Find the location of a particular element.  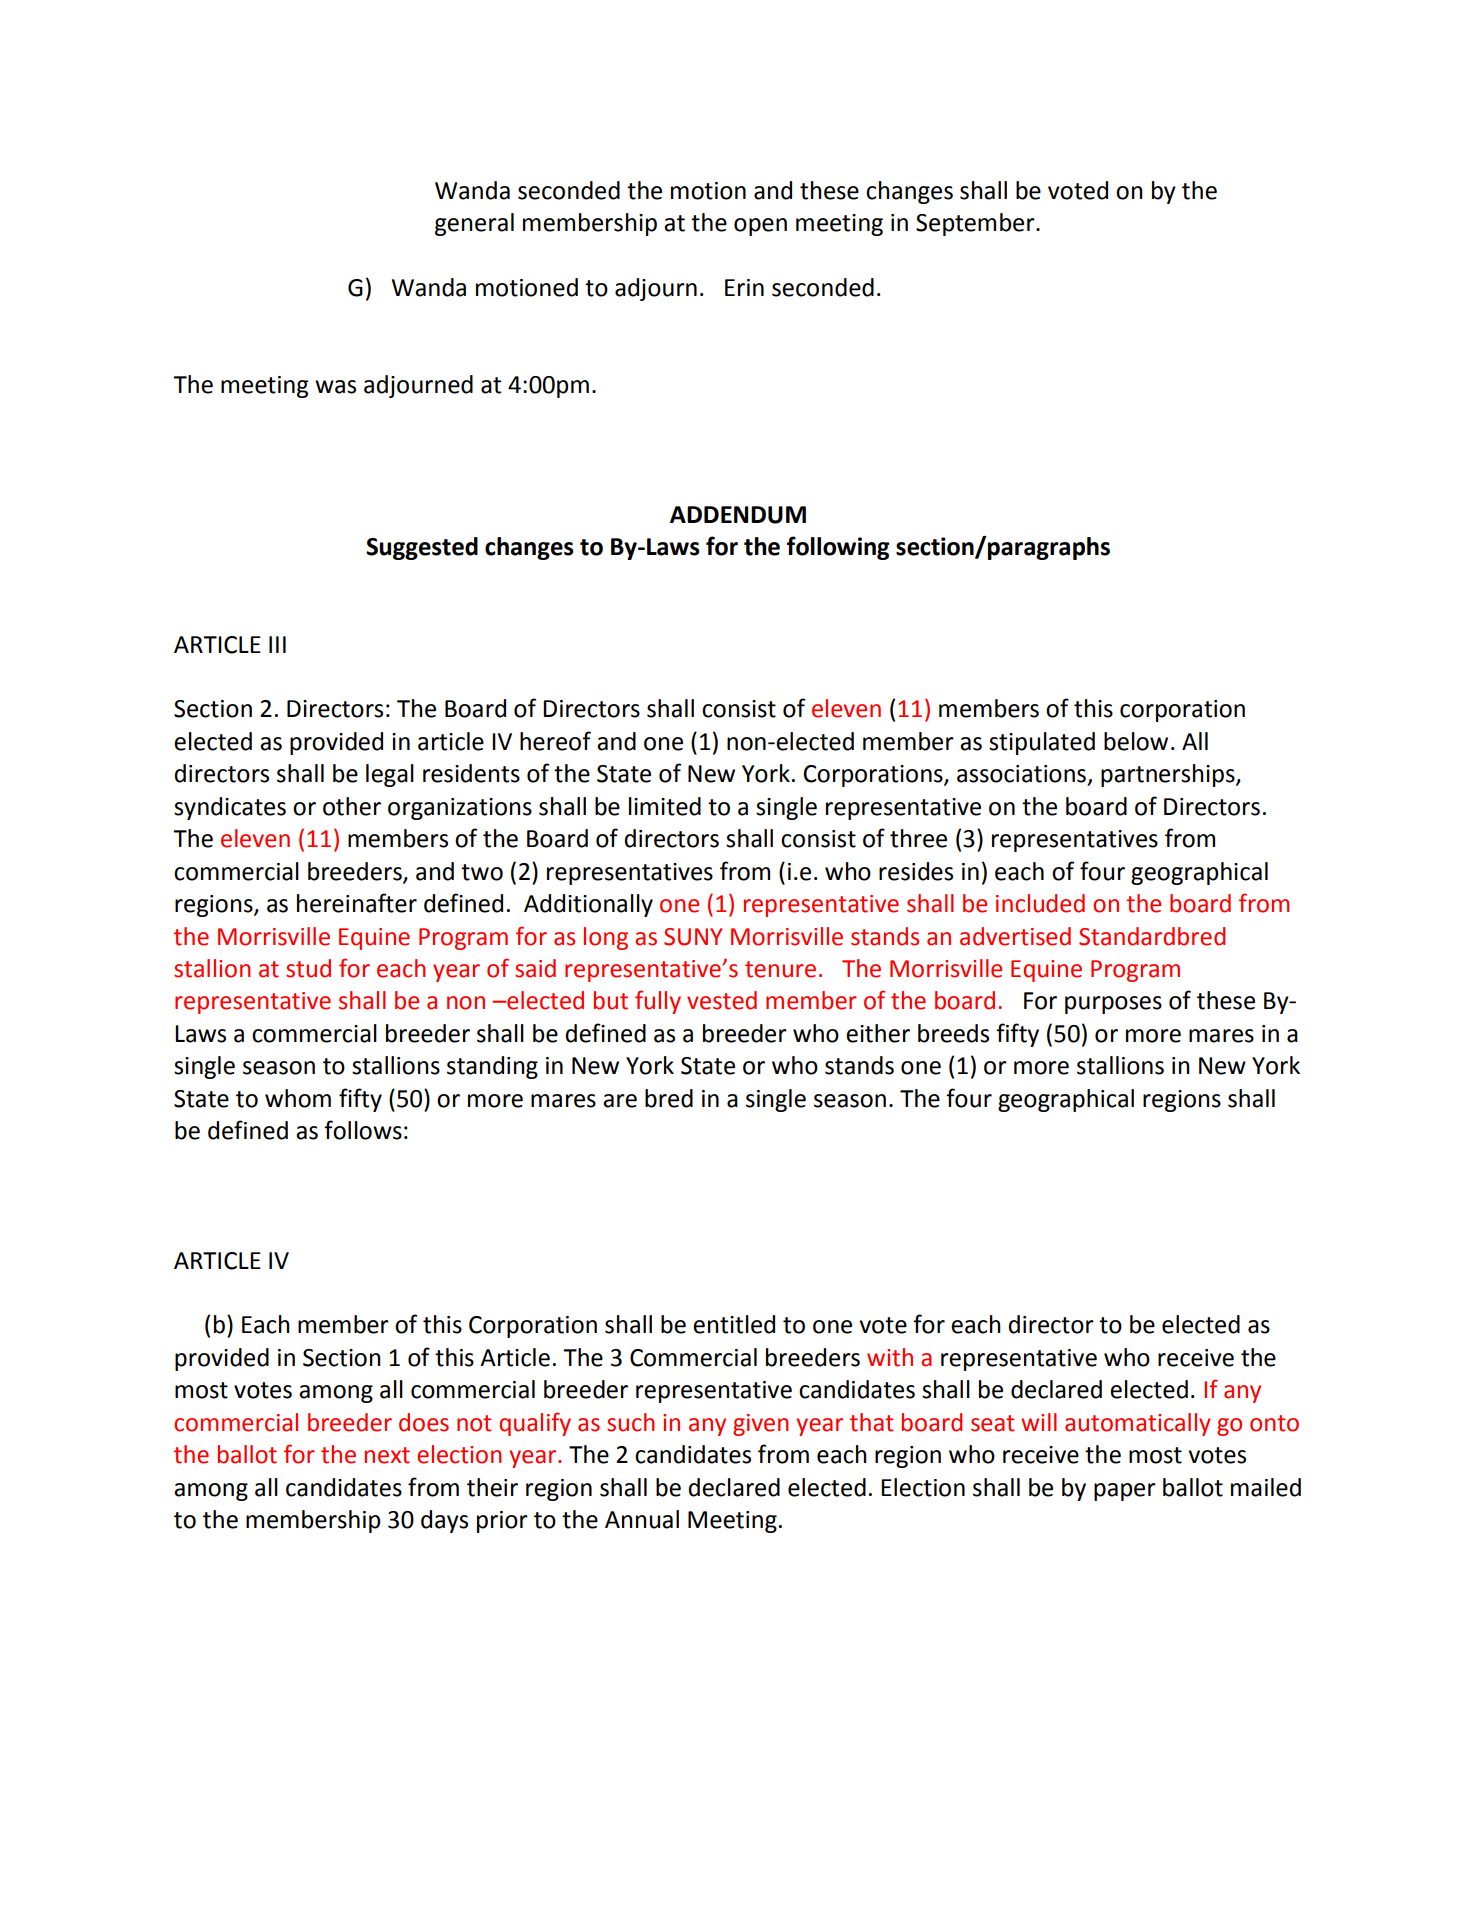

hereinafter is located at coordinates (357, 903).
